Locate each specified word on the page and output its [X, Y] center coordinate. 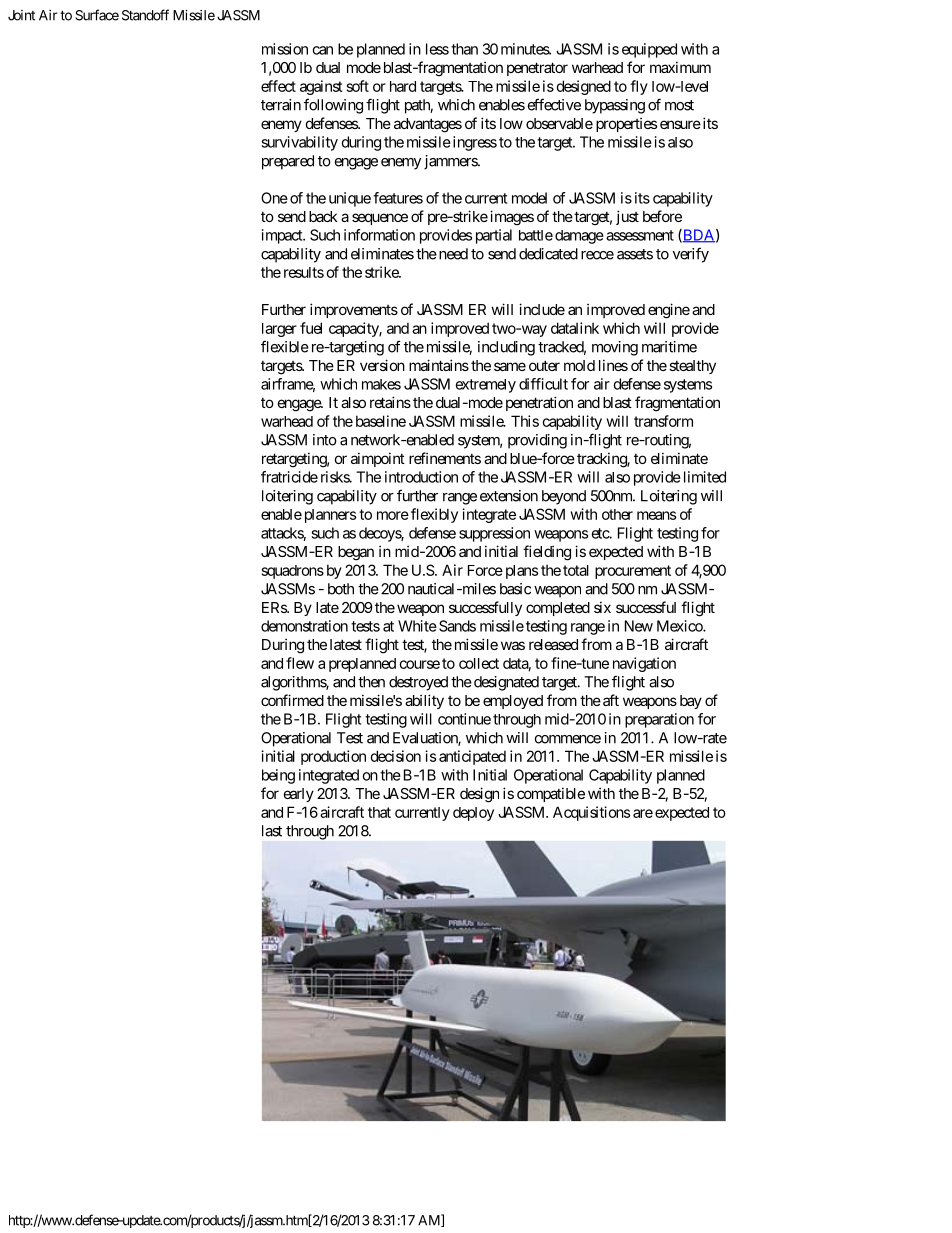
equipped [649, 50]
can [322, 50]
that [379, 812]
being [278, 776]
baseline [381, 421]
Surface [97, 15]
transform [663, 421]
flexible [285, 346]
